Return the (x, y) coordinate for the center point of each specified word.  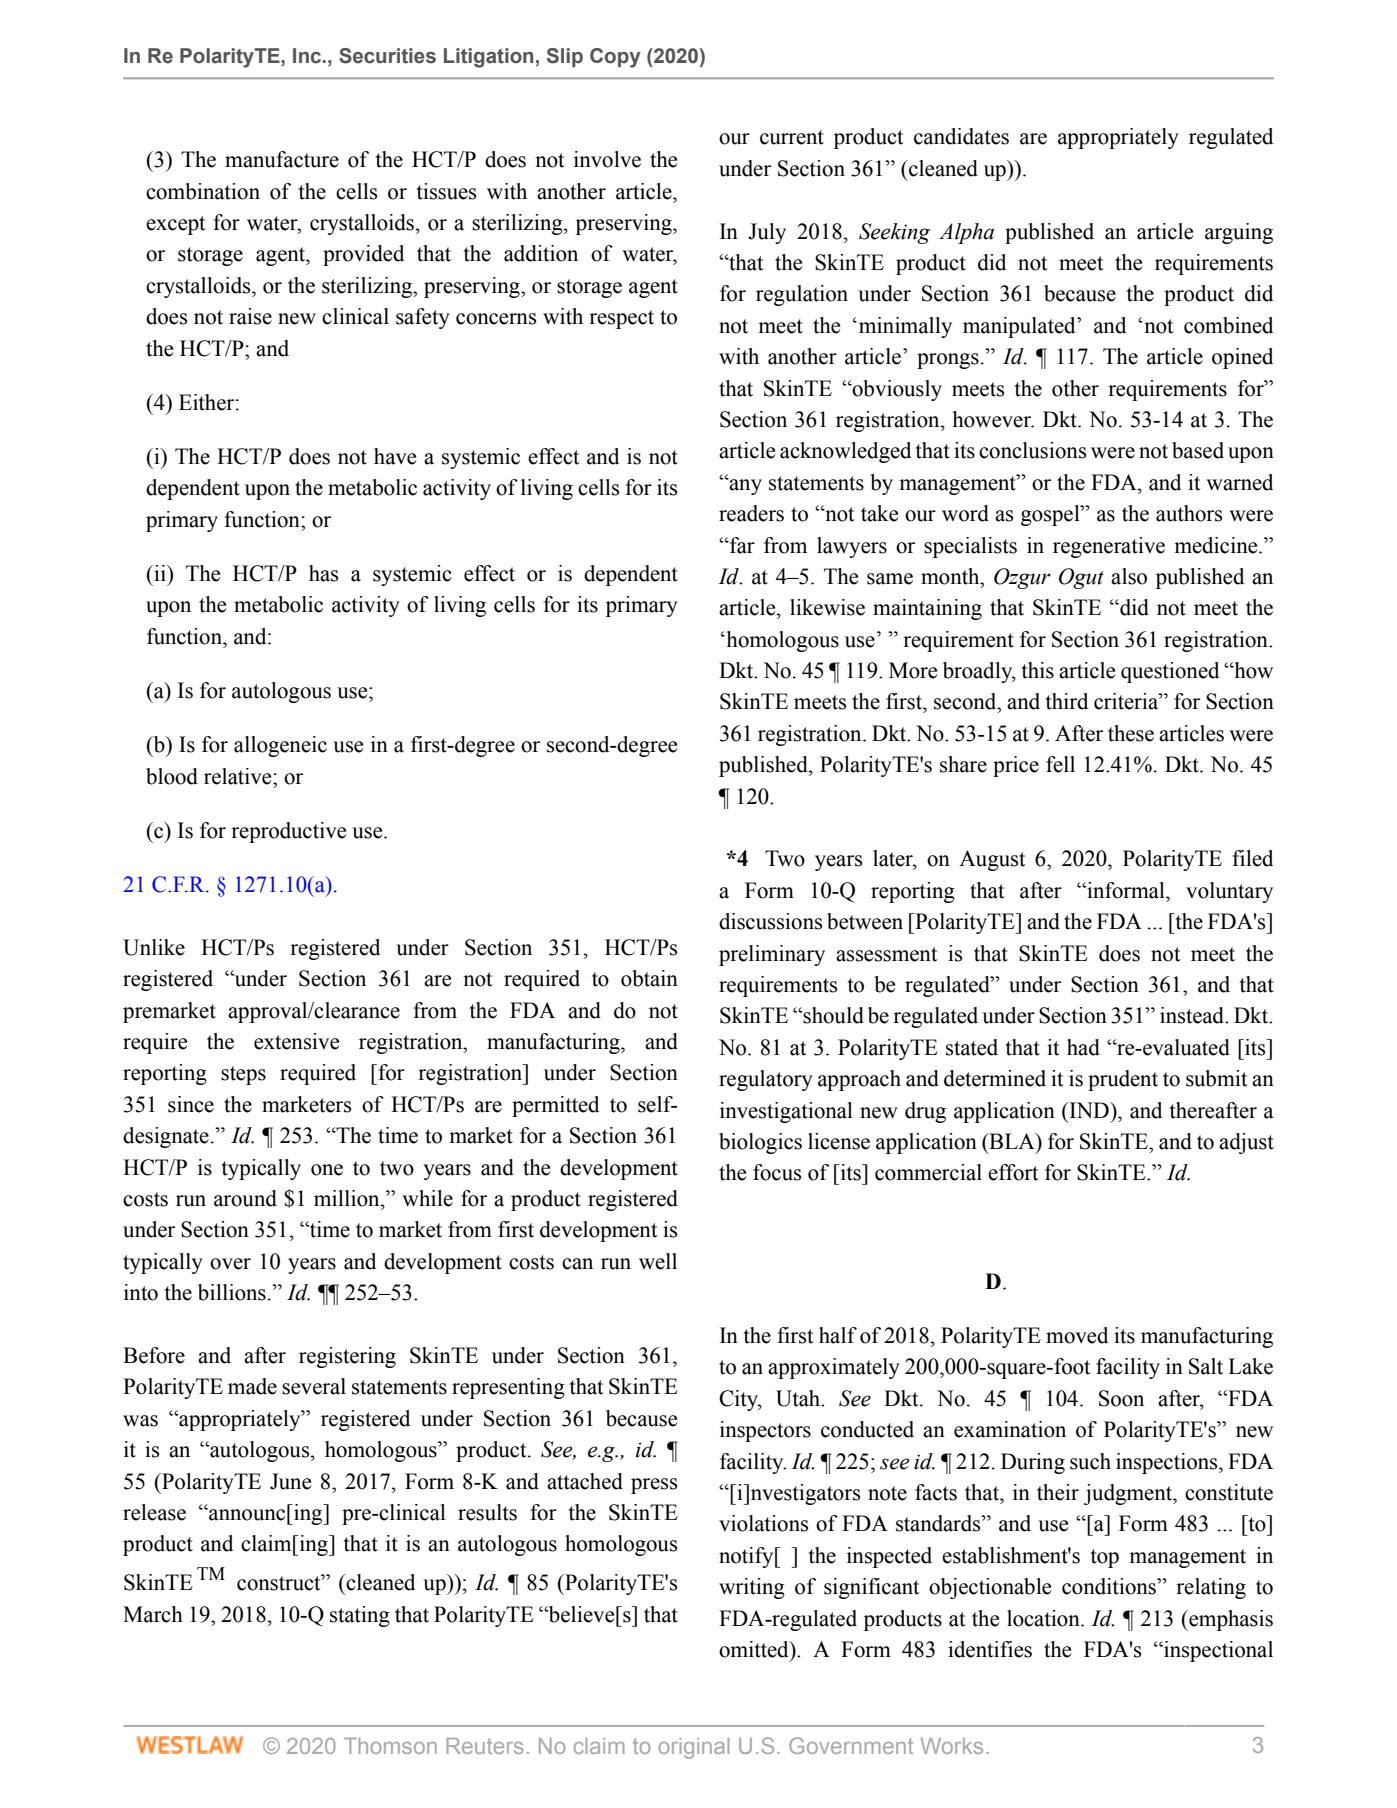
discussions (770, 921)
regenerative (1109, 547)
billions (232, 1292)
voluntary (1229, 892)
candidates (961, 136)
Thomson (390, 1746)
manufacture (282, 159)
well (658, 1261)
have (395, 456)
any (745, 486)
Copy (615, 58)
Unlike (154, 947)
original (693, 1748)
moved (1077, 1335)
